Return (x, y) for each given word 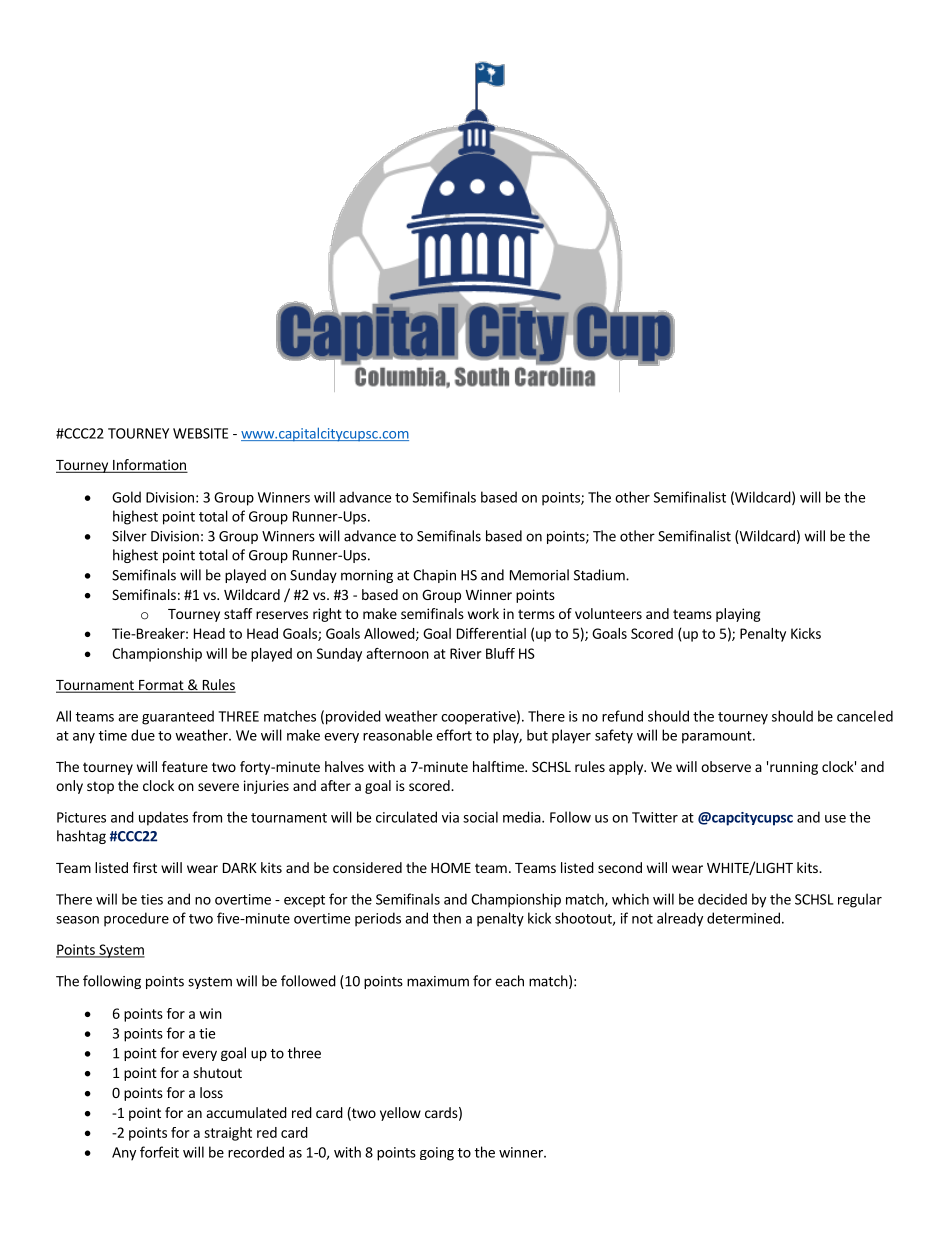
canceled (865, 716)
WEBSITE (200, 433)
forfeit (159, 1152)
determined (743, 918)
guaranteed (178, 717)
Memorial (539, 575)
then (447, 918)
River (465, 653)
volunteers (608, 613)
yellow (400, 1114)
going (437, 1154)
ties (152, 899)
